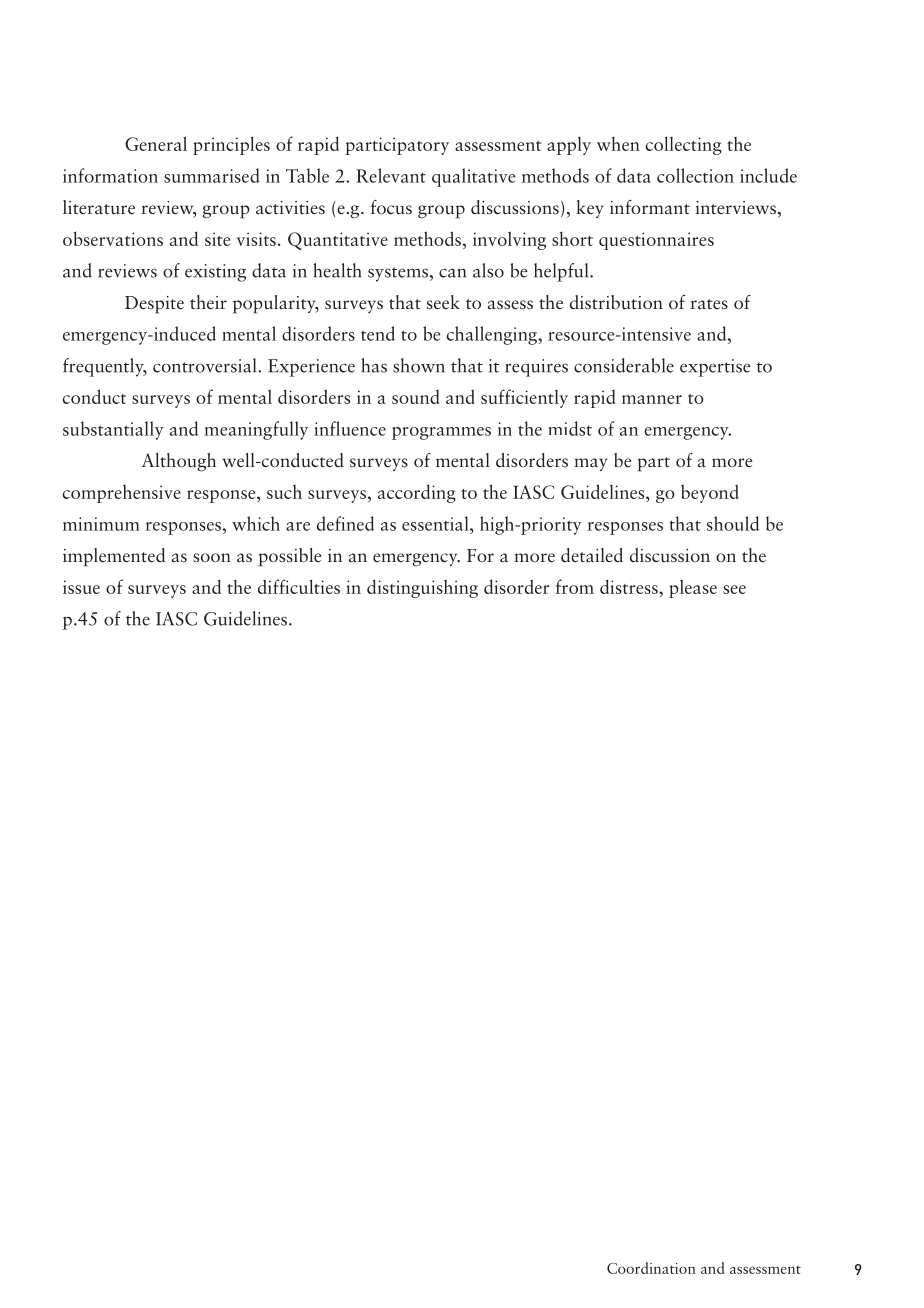  Describe the element at coordinates (290, 557) in the screenshot. I see `possible` at that location.
